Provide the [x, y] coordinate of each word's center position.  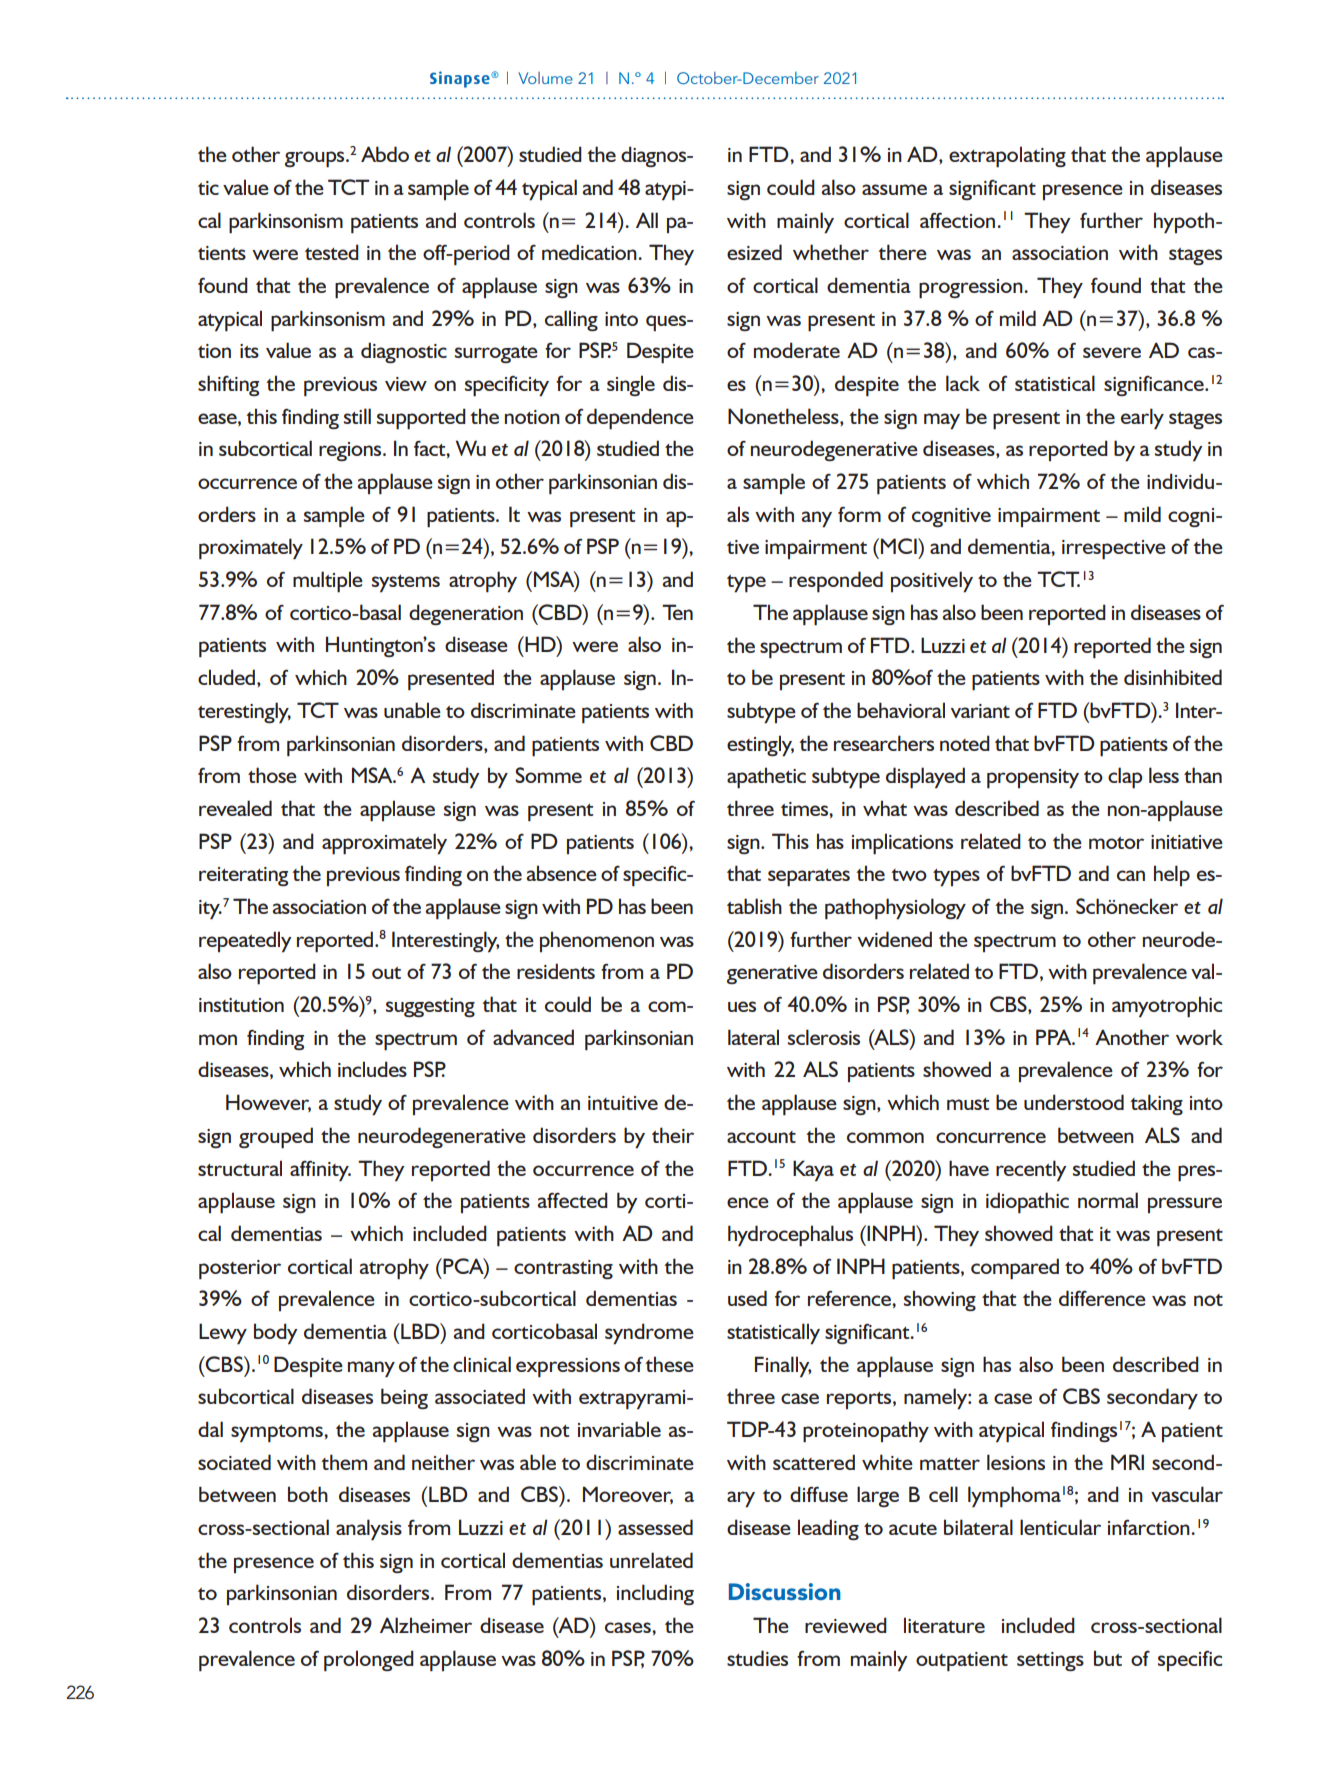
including [655, 1594]
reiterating [243, 876]
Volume [546, 78]
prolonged [369, 1661]
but [1108, 1658]
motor [1116, 843]
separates [809, 878]
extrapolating [1007, 157]
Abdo [385, 154]
